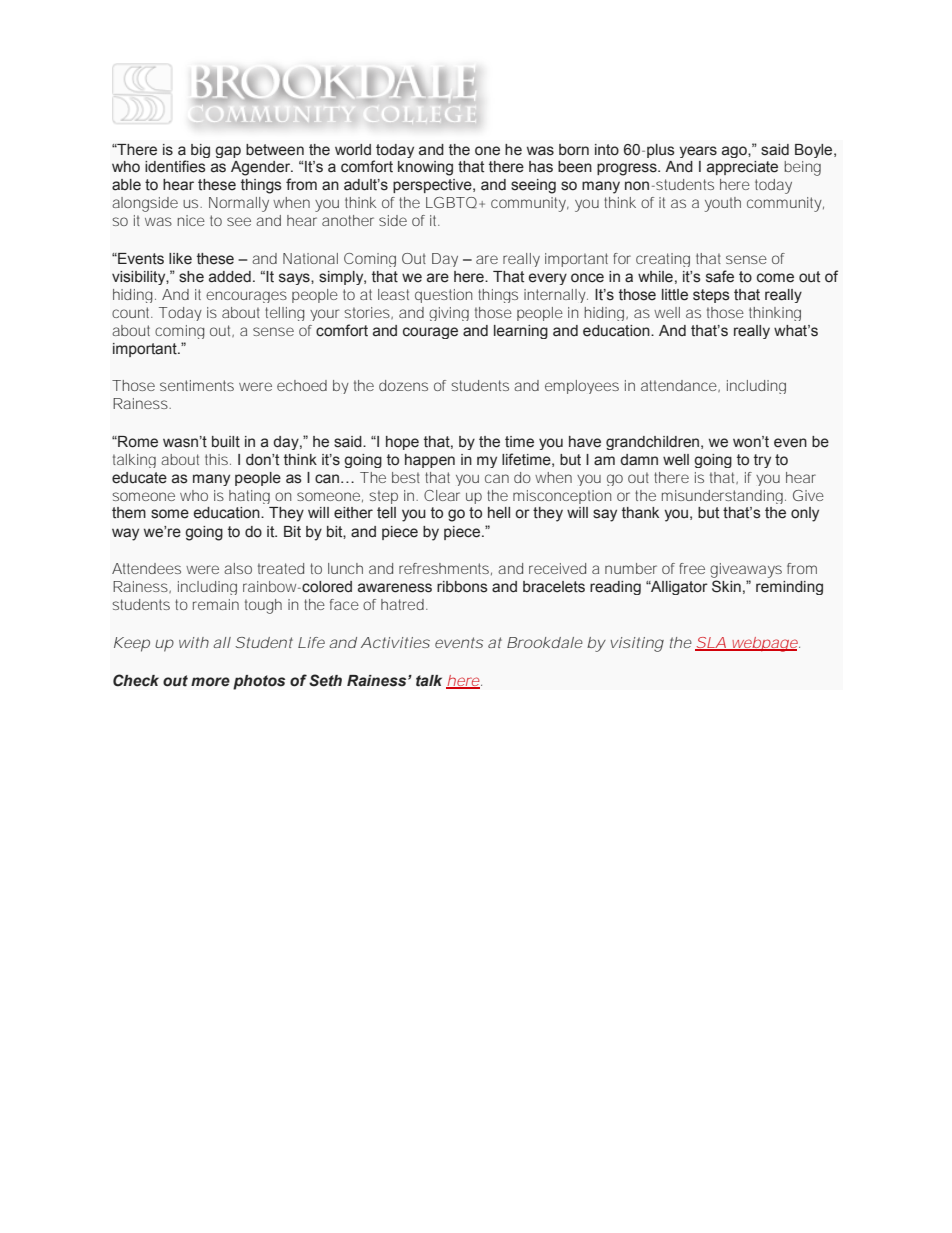 This page has width=952, height=1233. What do you see at coordinates (395, 642) in the page?
I see `Activities` at bounding box center [395, 642].
